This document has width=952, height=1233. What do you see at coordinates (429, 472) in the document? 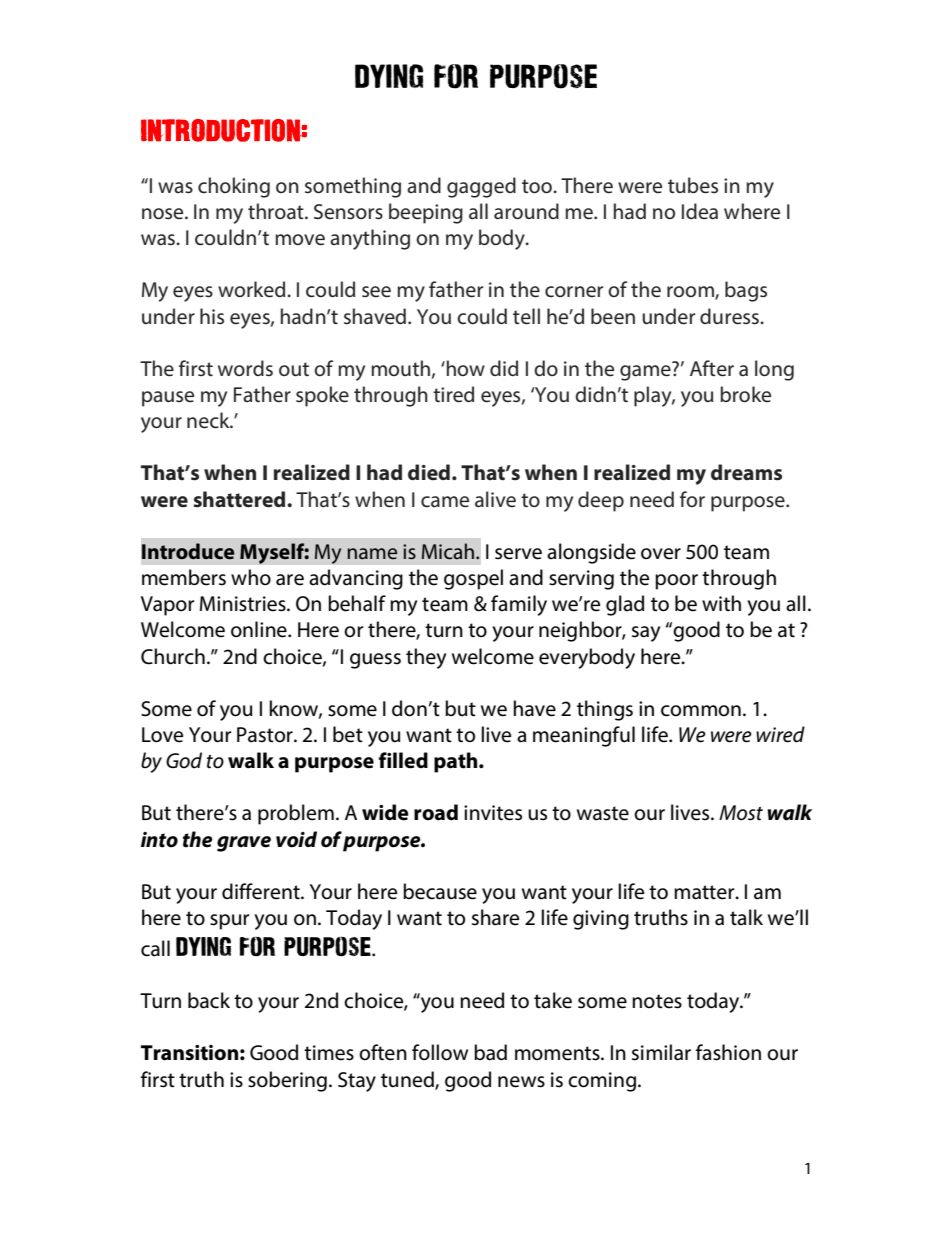
I see `died` at bounding box center [429, 472].
